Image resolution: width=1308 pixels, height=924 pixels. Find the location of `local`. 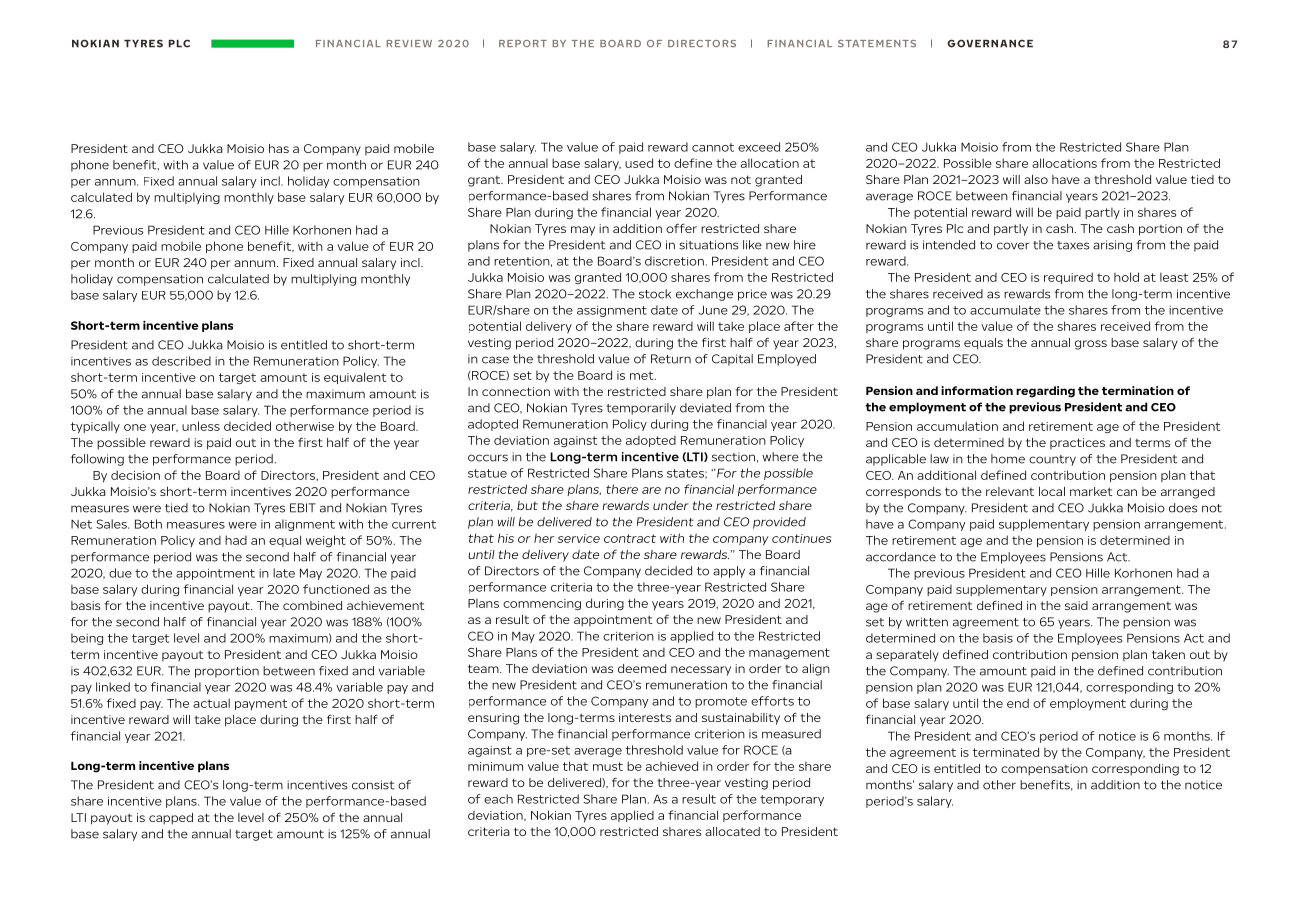

local is located at coordinates (1052, 491).
